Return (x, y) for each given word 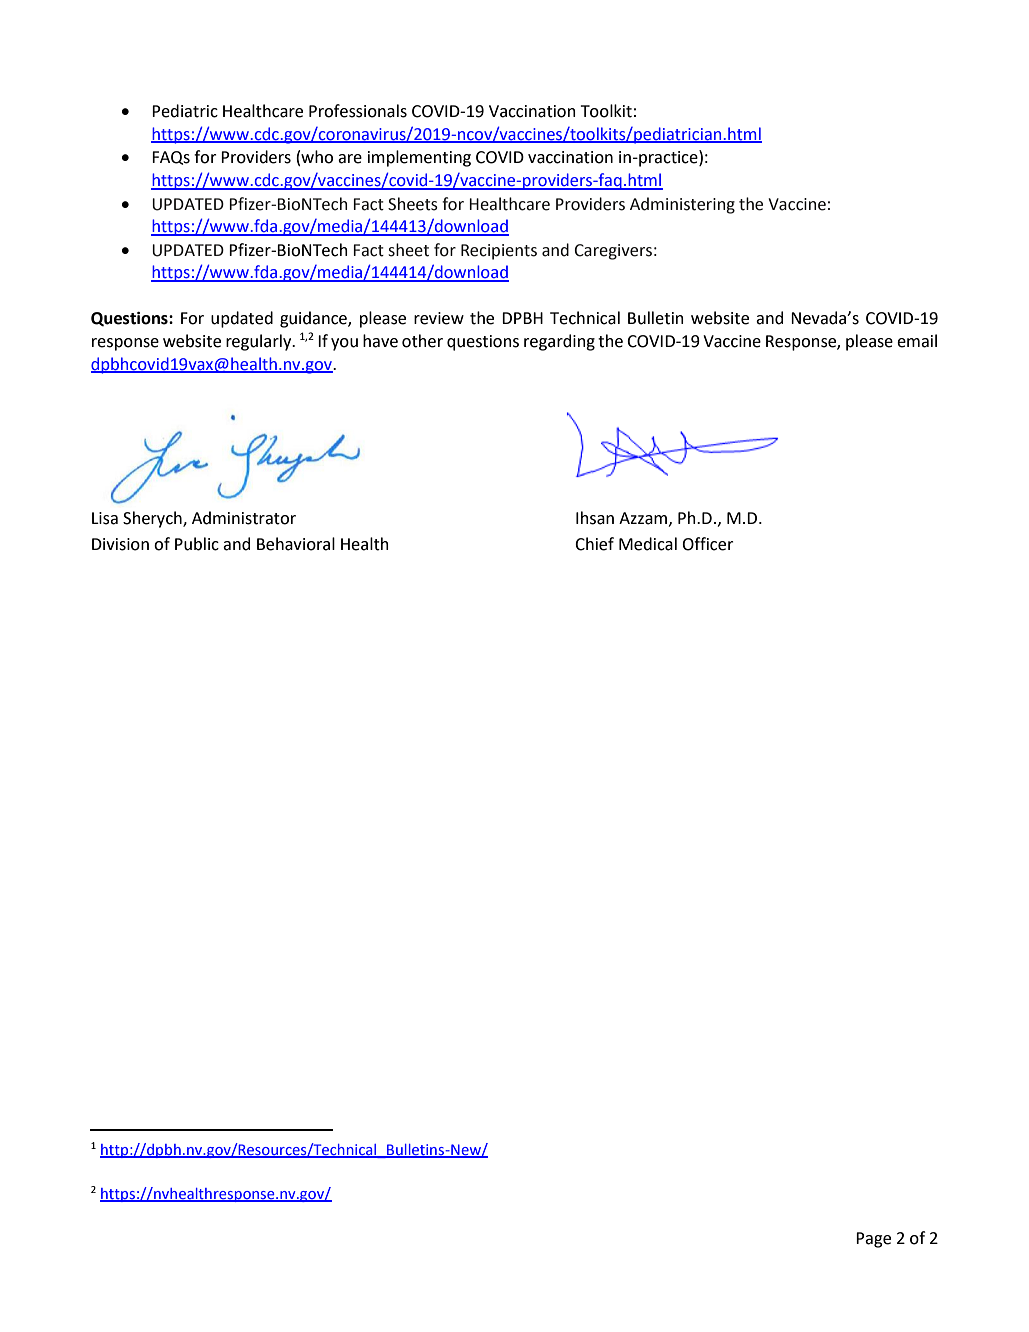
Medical (648, 544)
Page (873, 1240)
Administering (682, 205)
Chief (594, 544)
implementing (419, 158)
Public (197, 544)
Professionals (358, 111)
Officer (708, 544)
